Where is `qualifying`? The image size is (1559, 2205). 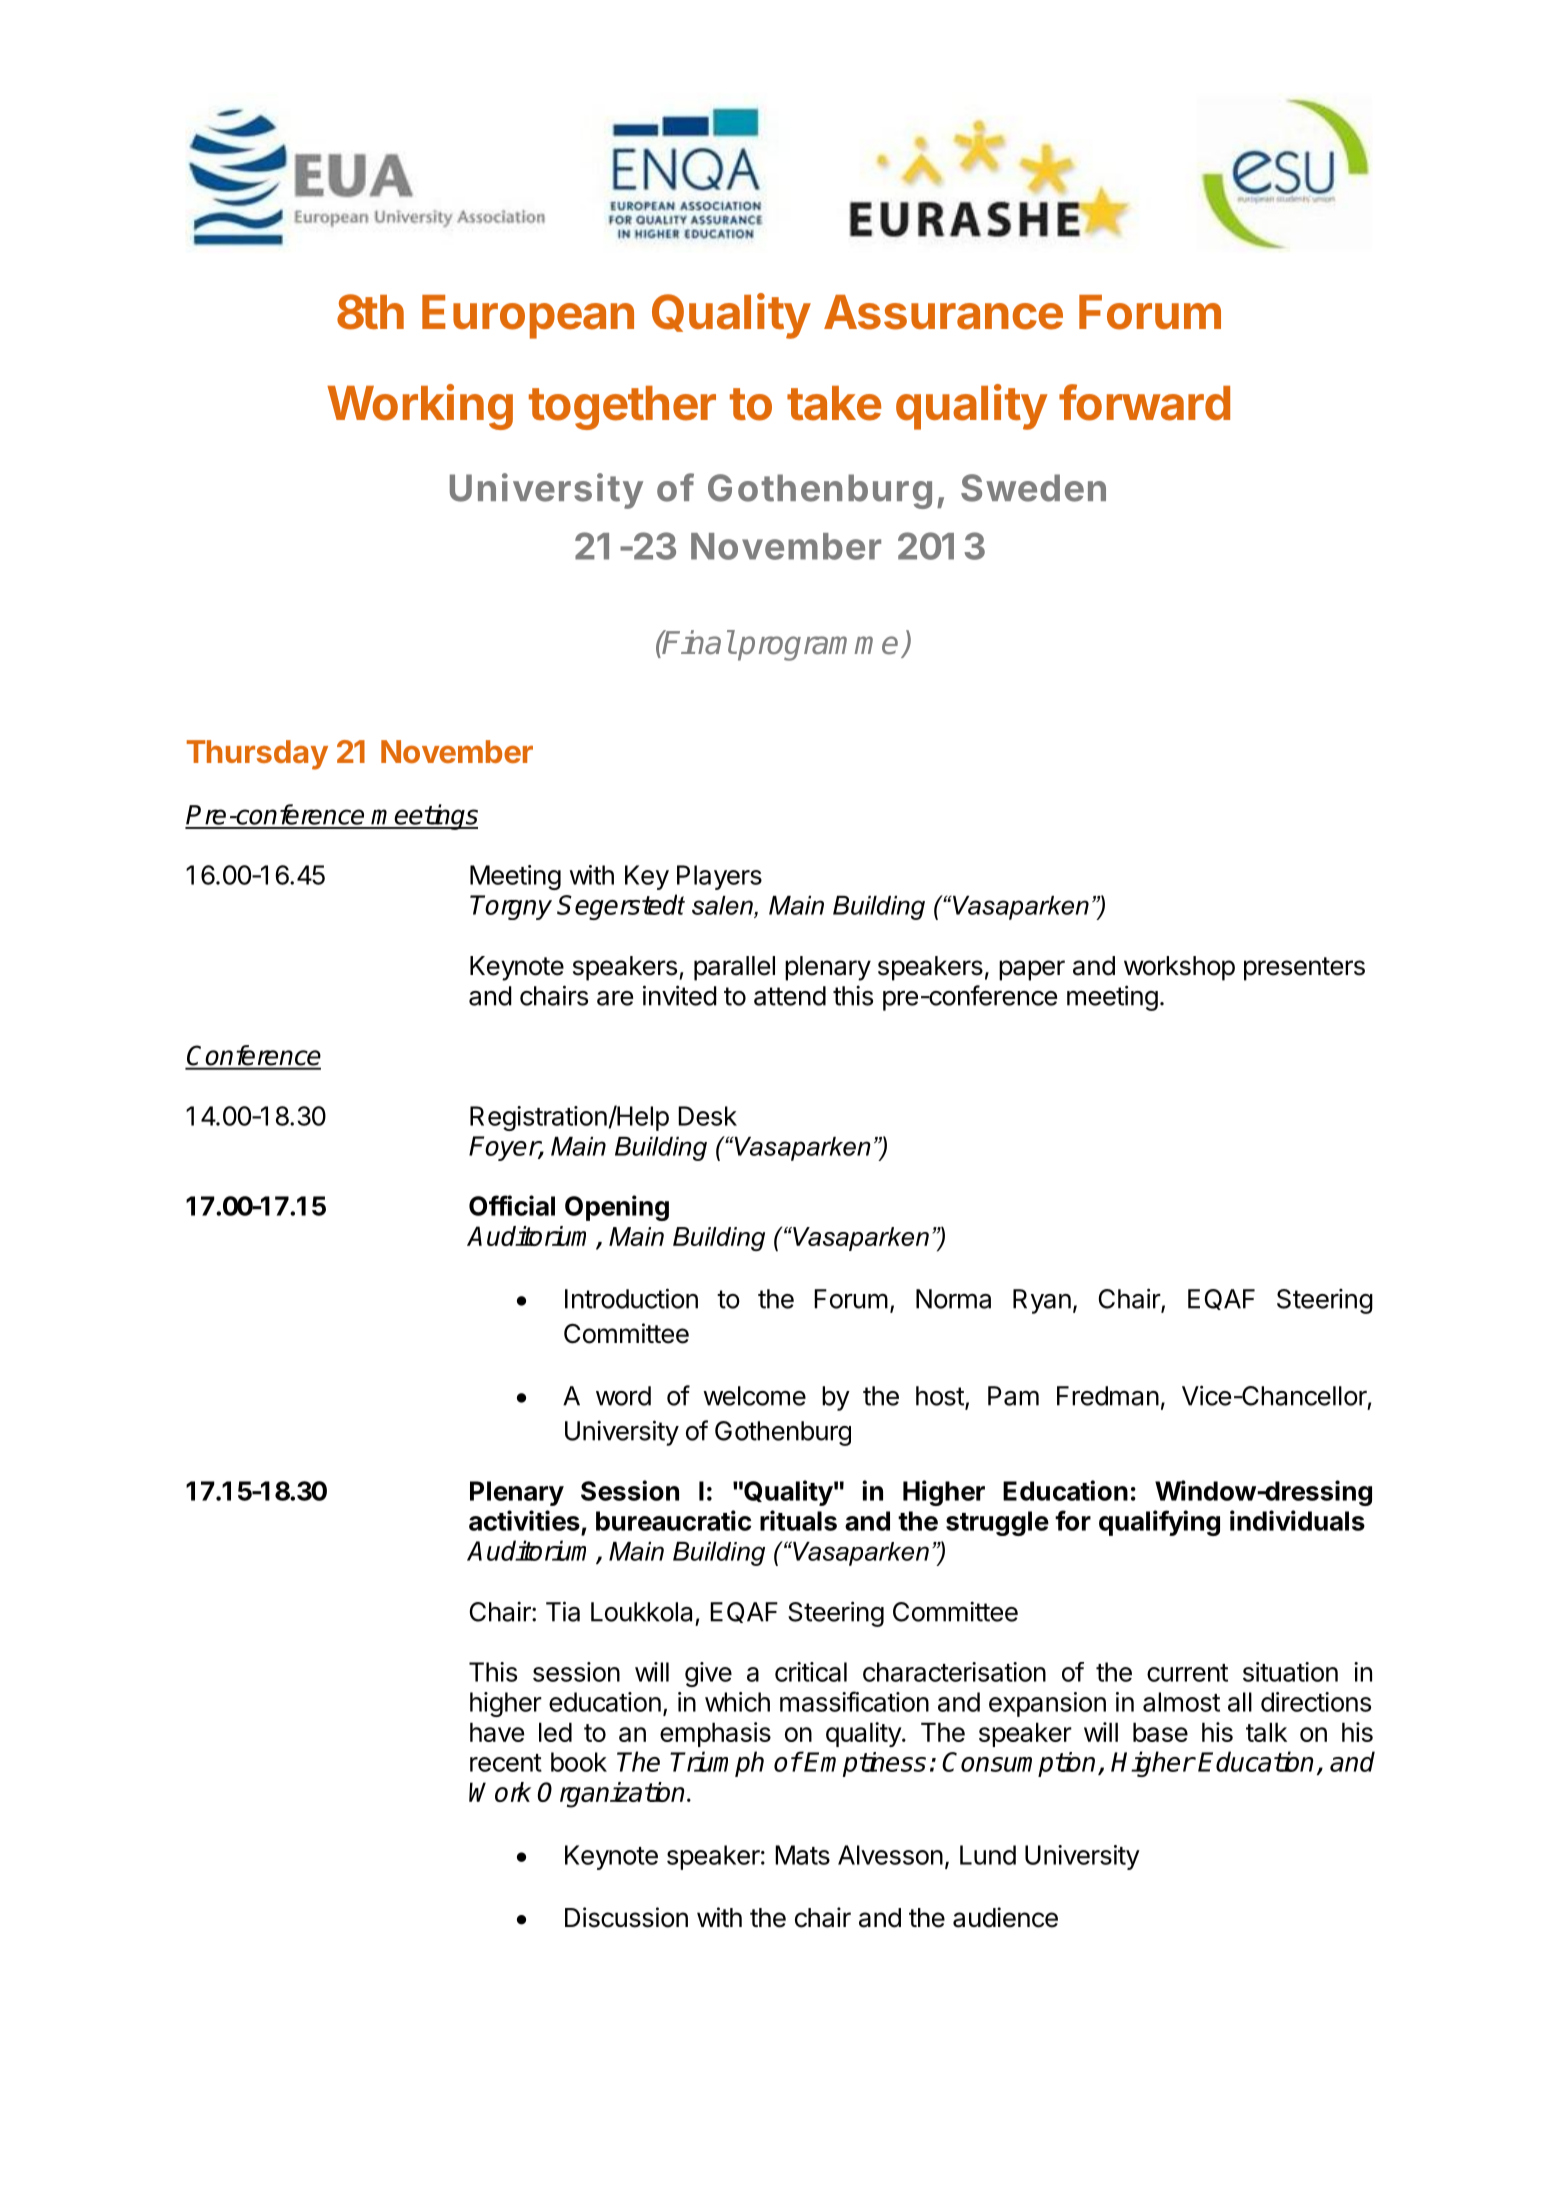 qualifying is located at coordinates (1159, 1523).
